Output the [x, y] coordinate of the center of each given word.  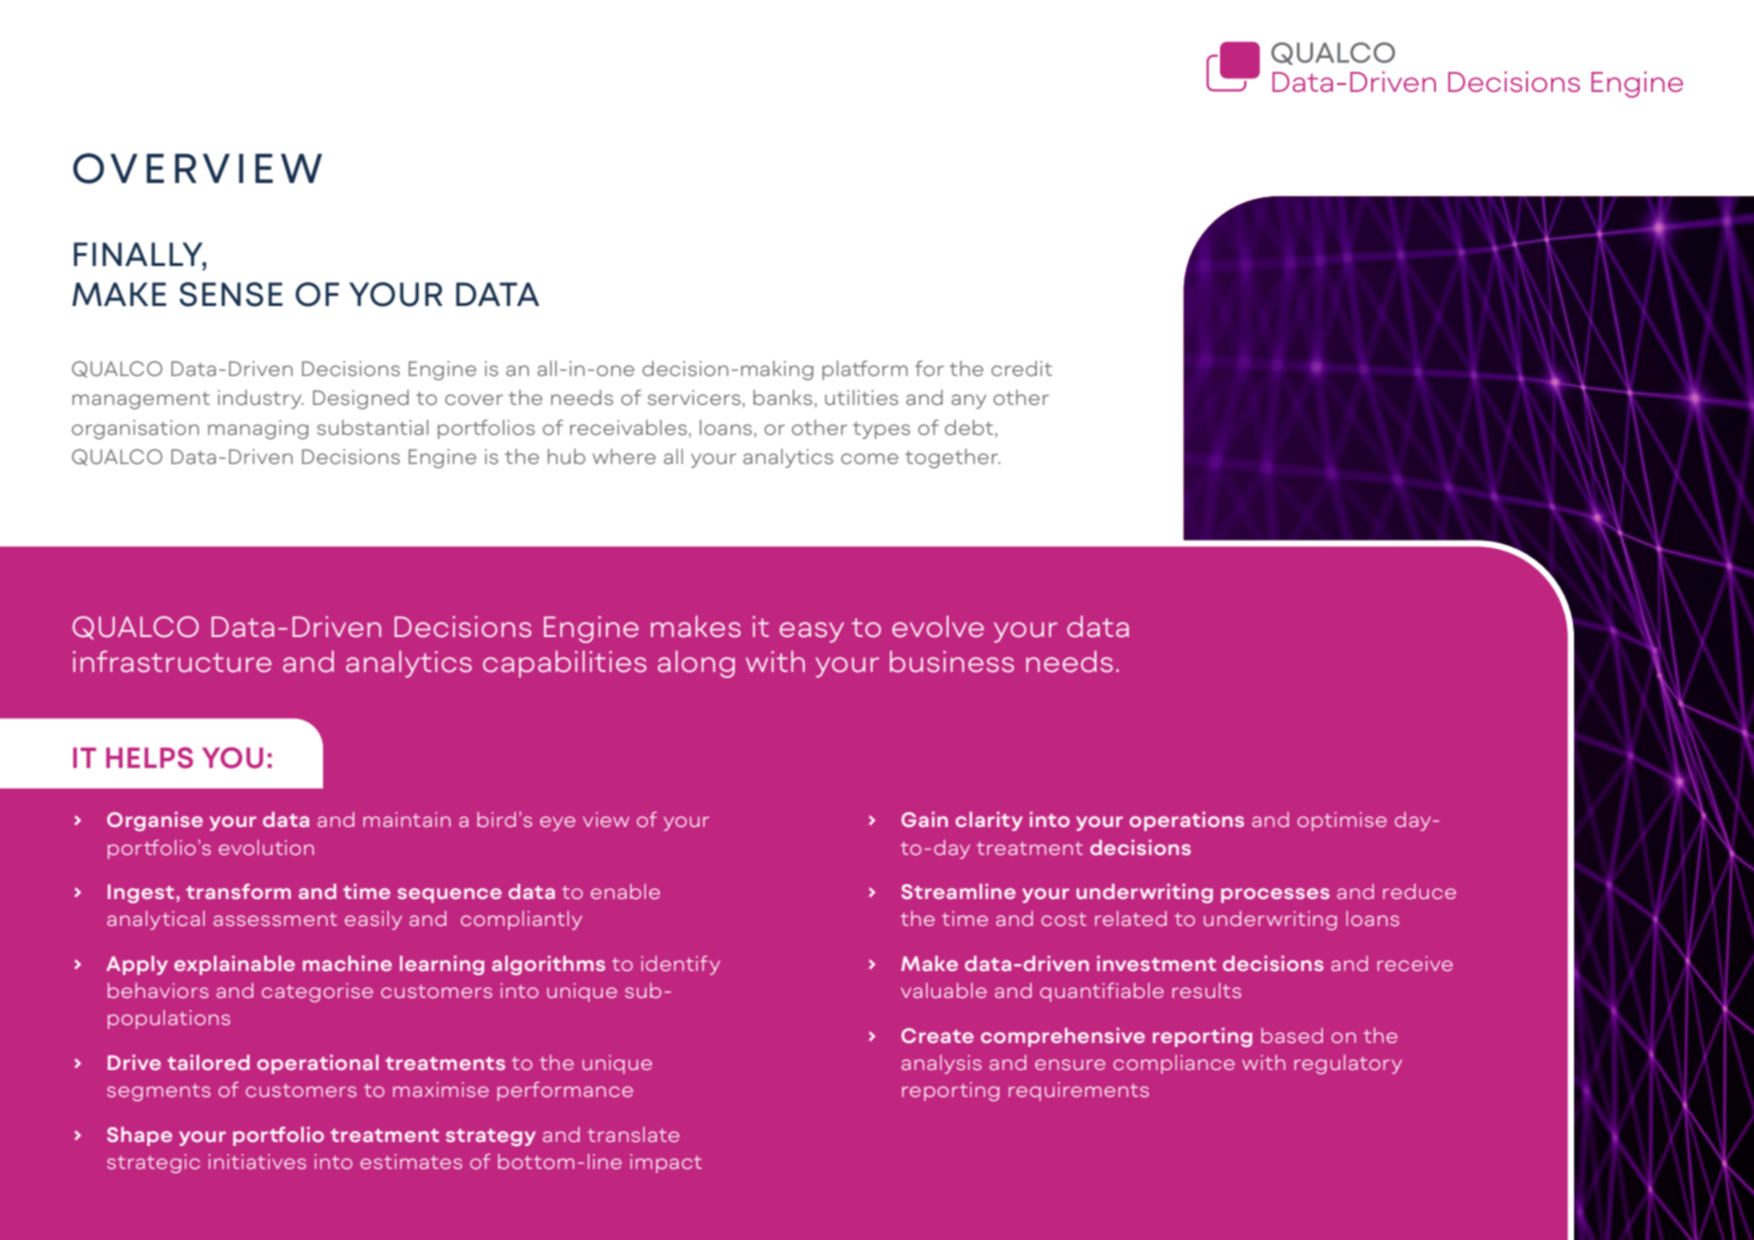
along [696, 664]
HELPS [149, 758]
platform [865, 370]
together [952, 458]
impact [666, 1163]
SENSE [231, 294]
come [870, 458]
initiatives [257, 1161]
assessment [275, 919]
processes [1275, 895]
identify [680, 965]
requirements [1079, 1091]
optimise [1342, 821]
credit [1021, 368]
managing [258, 429]
